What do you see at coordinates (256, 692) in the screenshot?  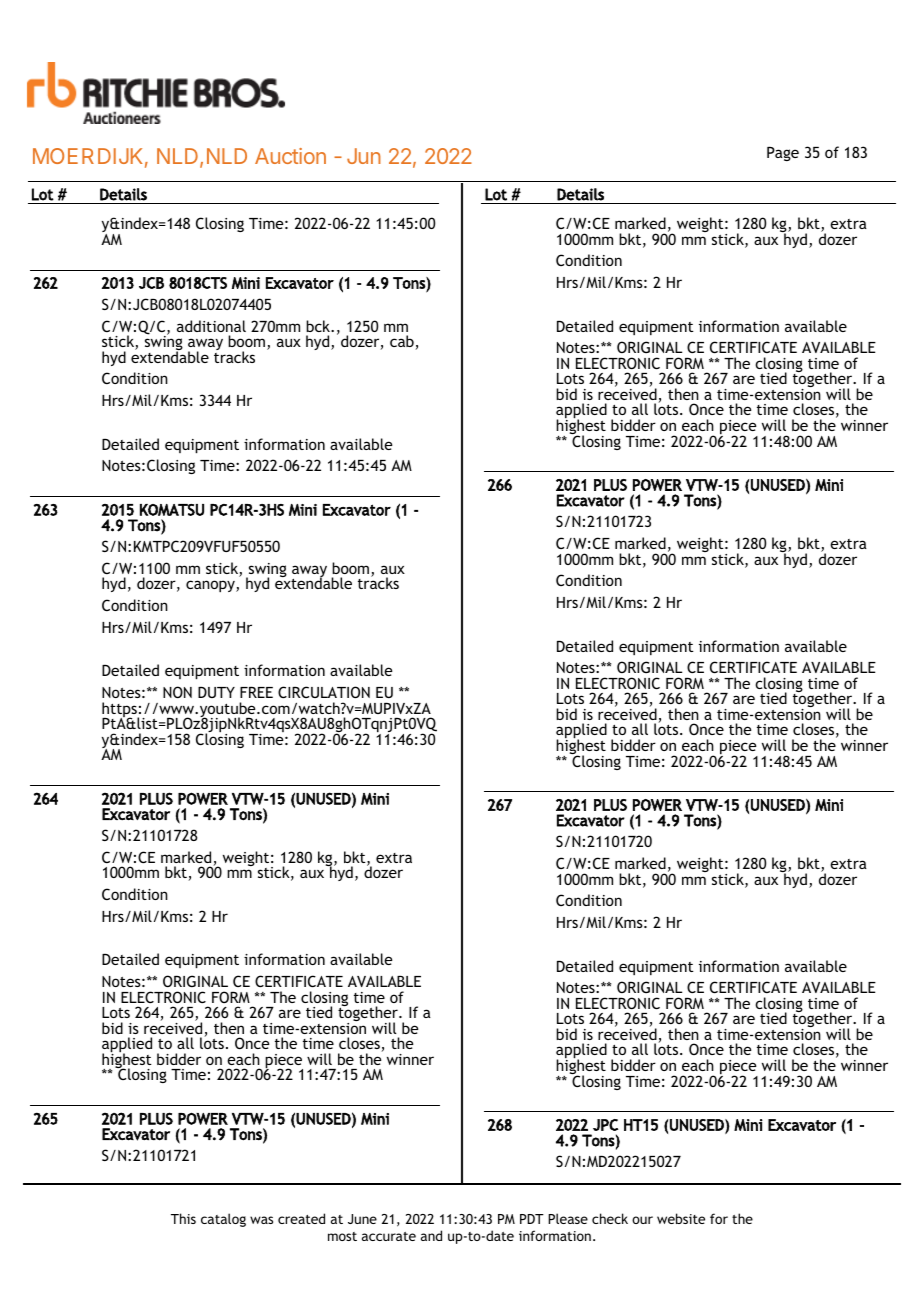 I see `FREE` at bounding box center [256, 692].
